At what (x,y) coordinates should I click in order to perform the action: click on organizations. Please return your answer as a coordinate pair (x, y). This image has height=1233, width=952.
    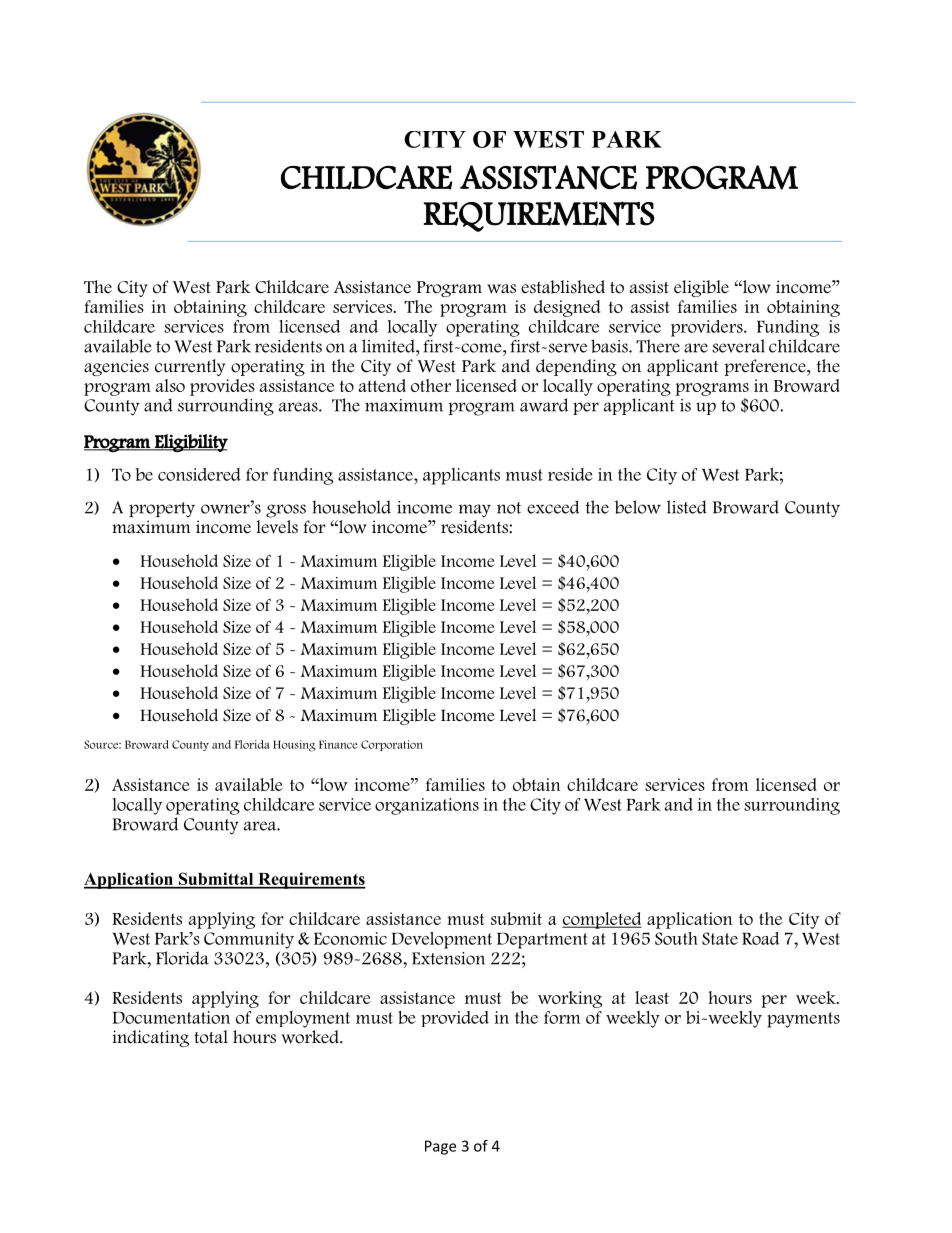
    Looking at the image, I should click on (427, 806).
